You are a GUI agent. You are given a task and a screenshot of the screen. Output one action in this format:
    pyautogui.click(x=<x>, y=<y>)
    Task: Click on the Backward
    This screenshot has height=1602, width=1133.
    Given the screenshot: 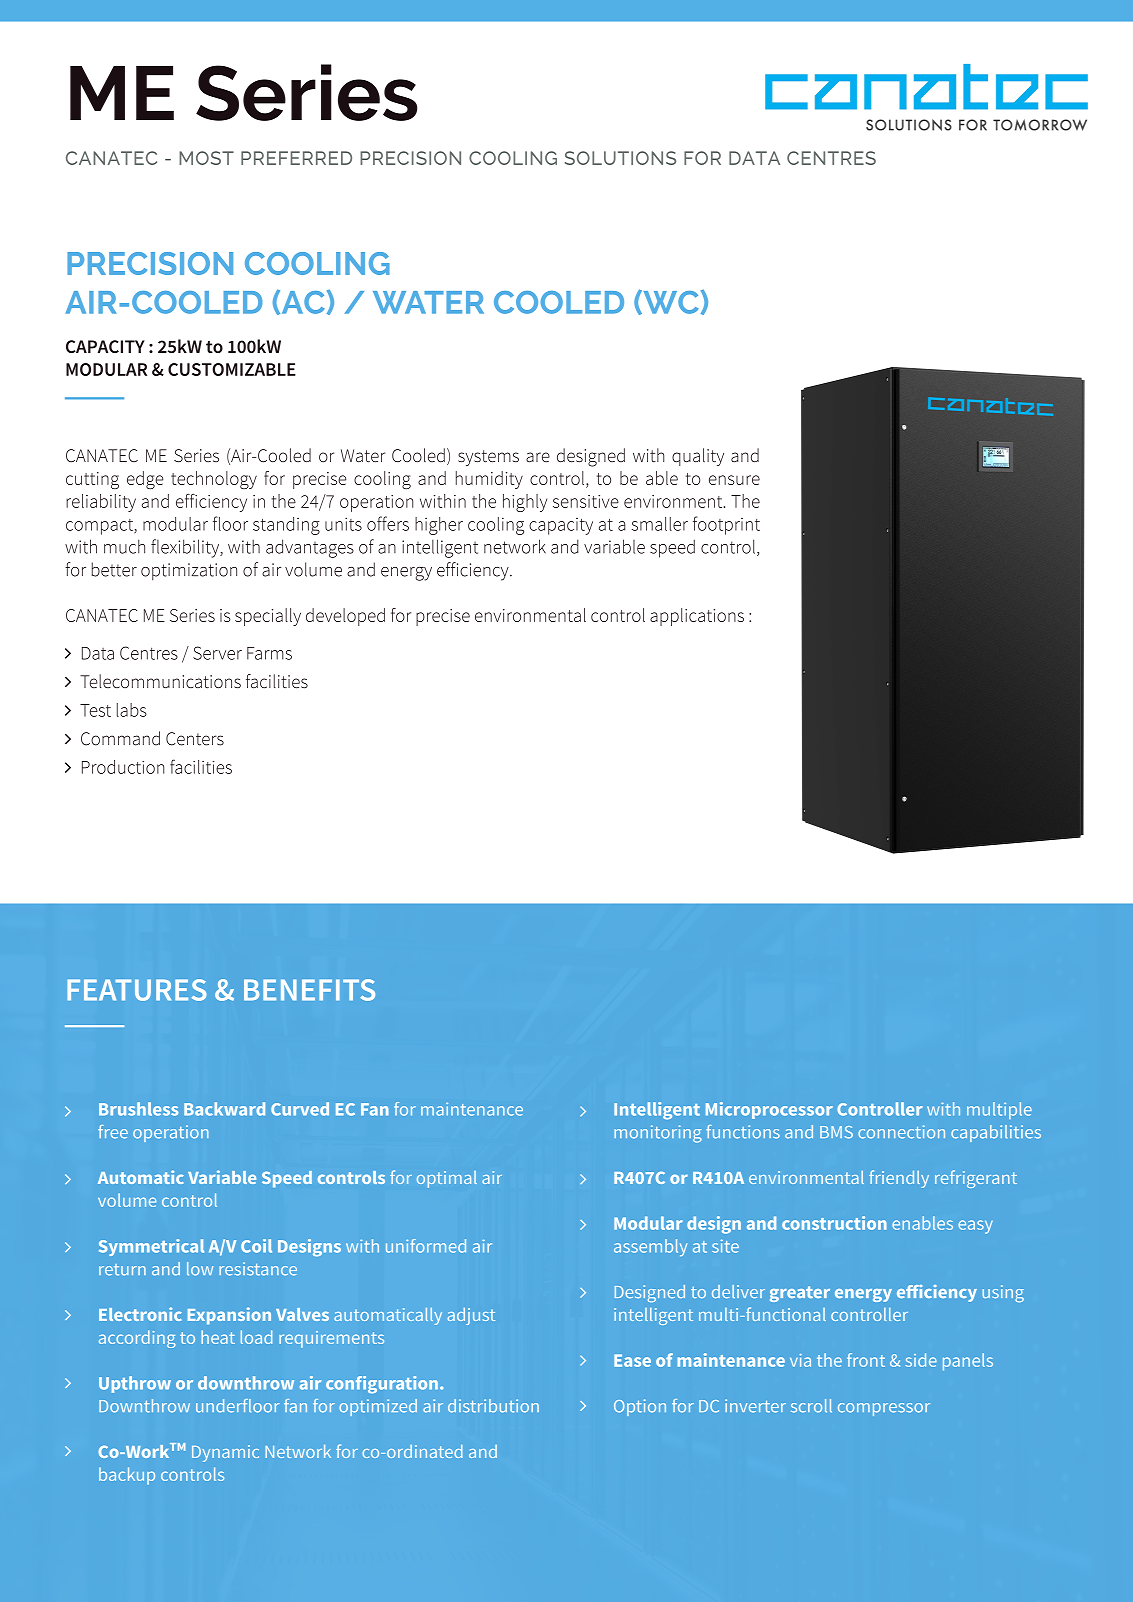 What is the action you would take?
    pyautogui.click(x=224, y=1109)
